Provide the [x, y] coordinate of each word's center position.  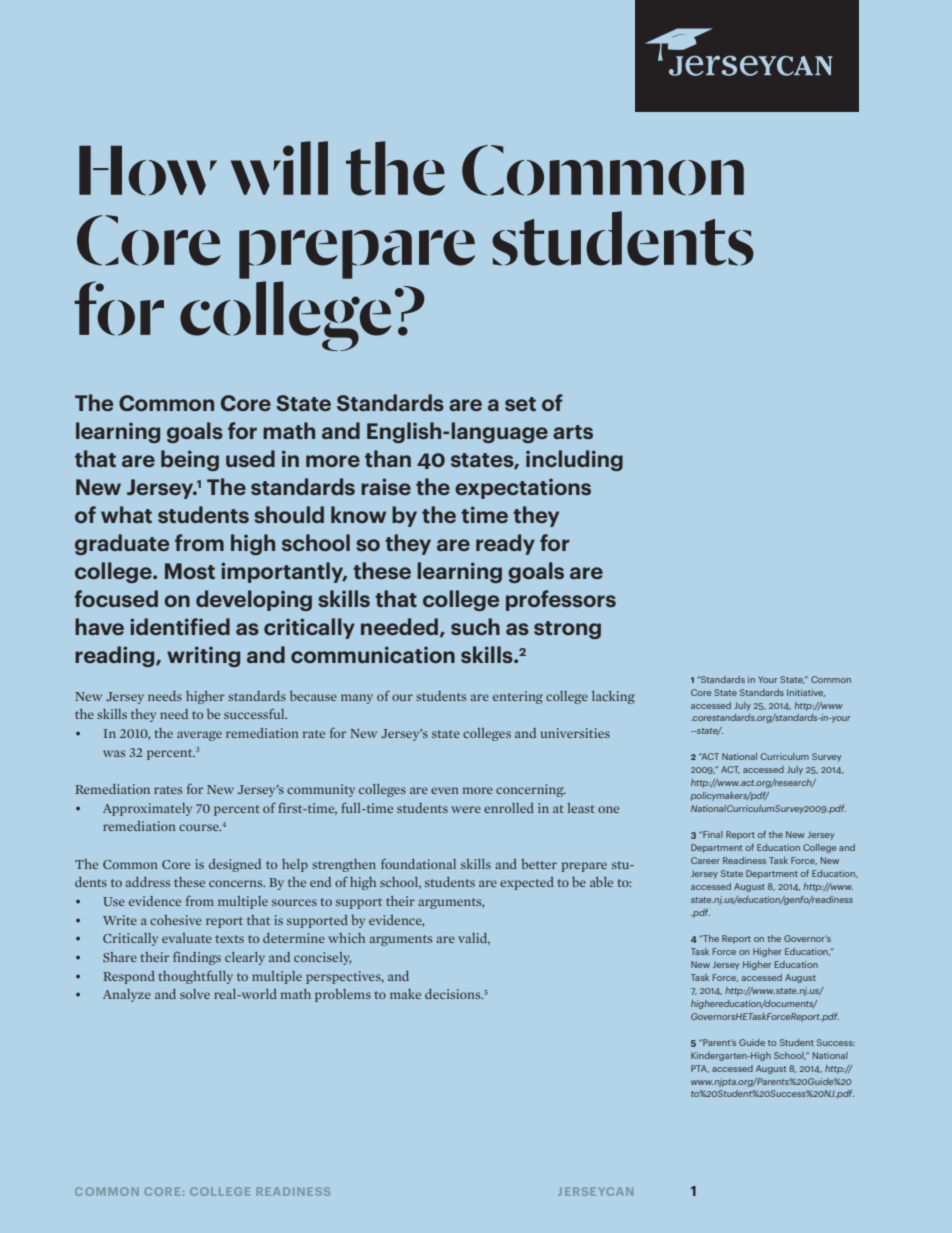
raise [386, 486]
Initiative [806, 693]
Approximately [147, 809]
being [190, 460]
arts [573, 432]
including [574, 460]
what [126, 514]
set [520, 404]
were [466, 809]
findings [197, 958]
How [148, 171]
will [279, 168]
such [475, 626]
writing [203, 656]
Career [705, 860]
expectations [523, 488]
